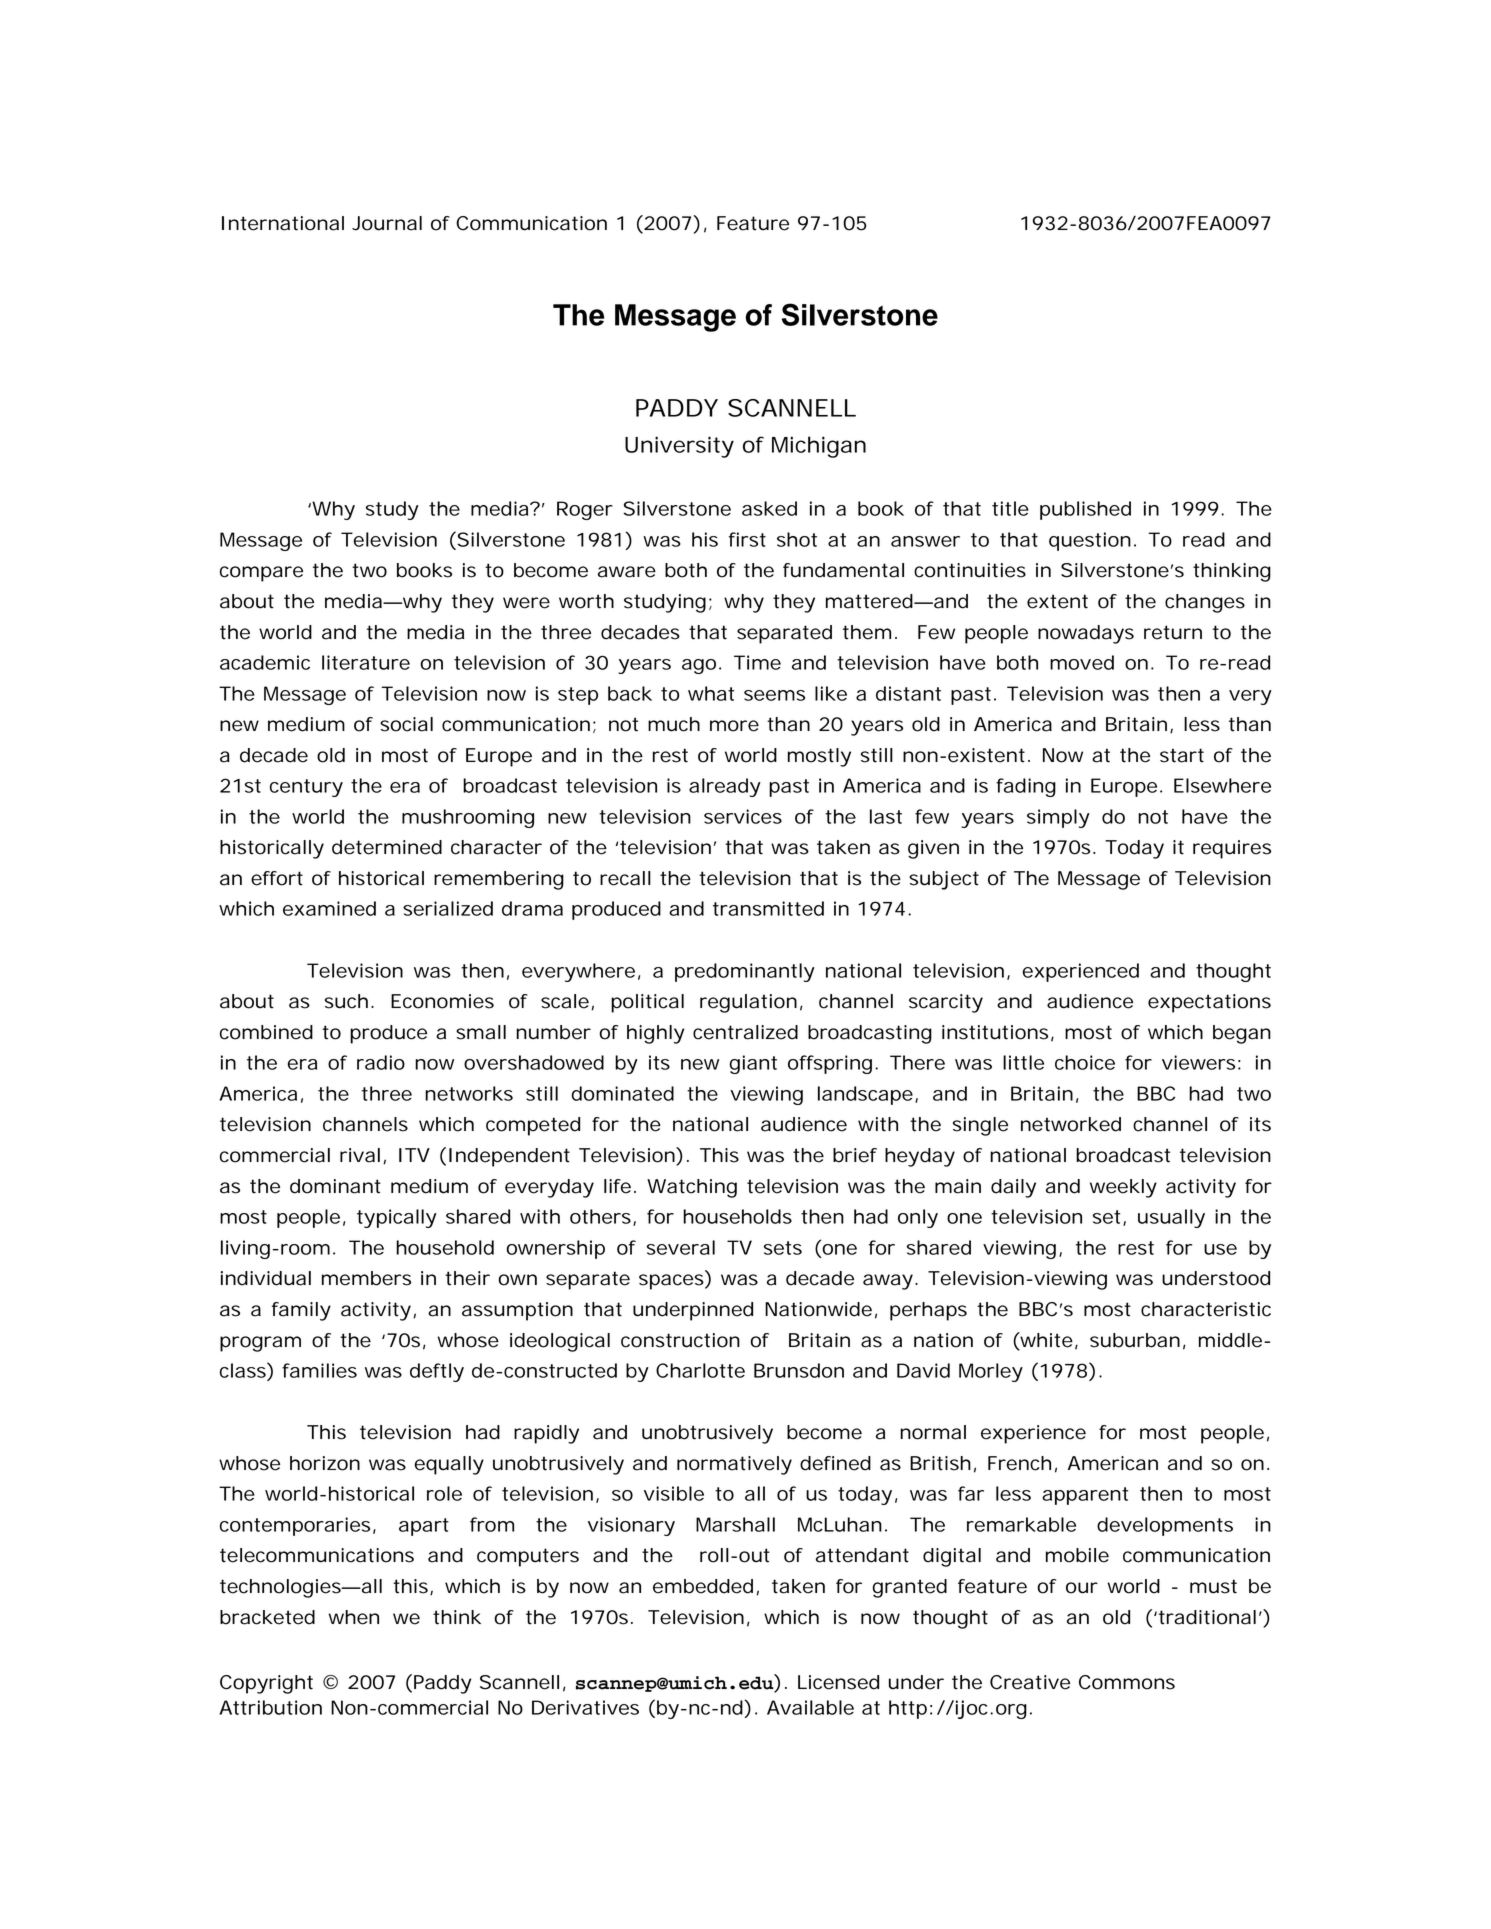 This document has width=1491, height=1929. Describe the element at coordinates (1085, 510) in the document. I see `published` at that location.
